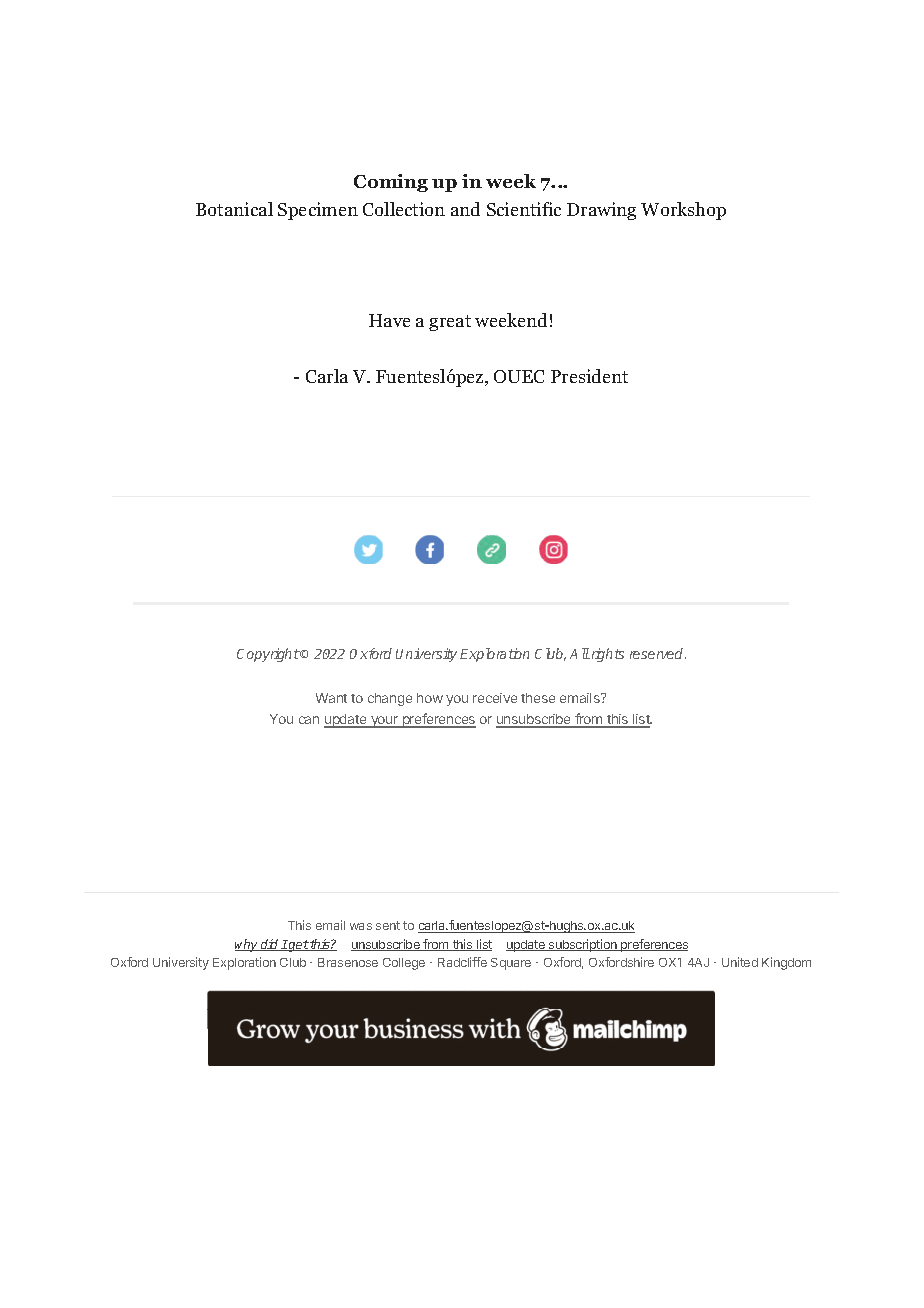 The image size is (924, 1308). What do you see at coordinates (589, 376) in the page?
I see `President` at bounding box center [589, 376].
